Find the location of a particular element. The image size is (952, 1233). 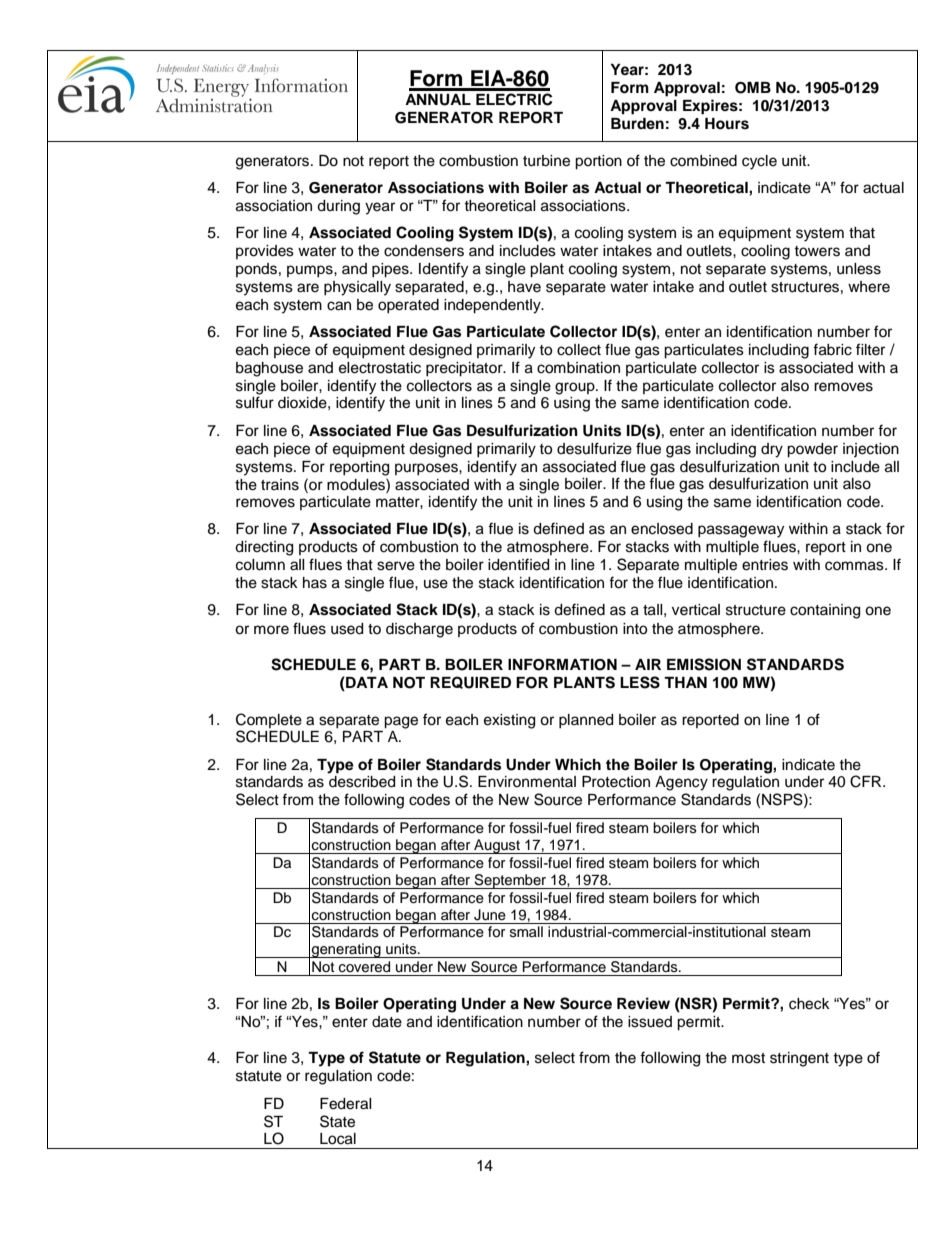

portion is located at coordinates (598, 162).
